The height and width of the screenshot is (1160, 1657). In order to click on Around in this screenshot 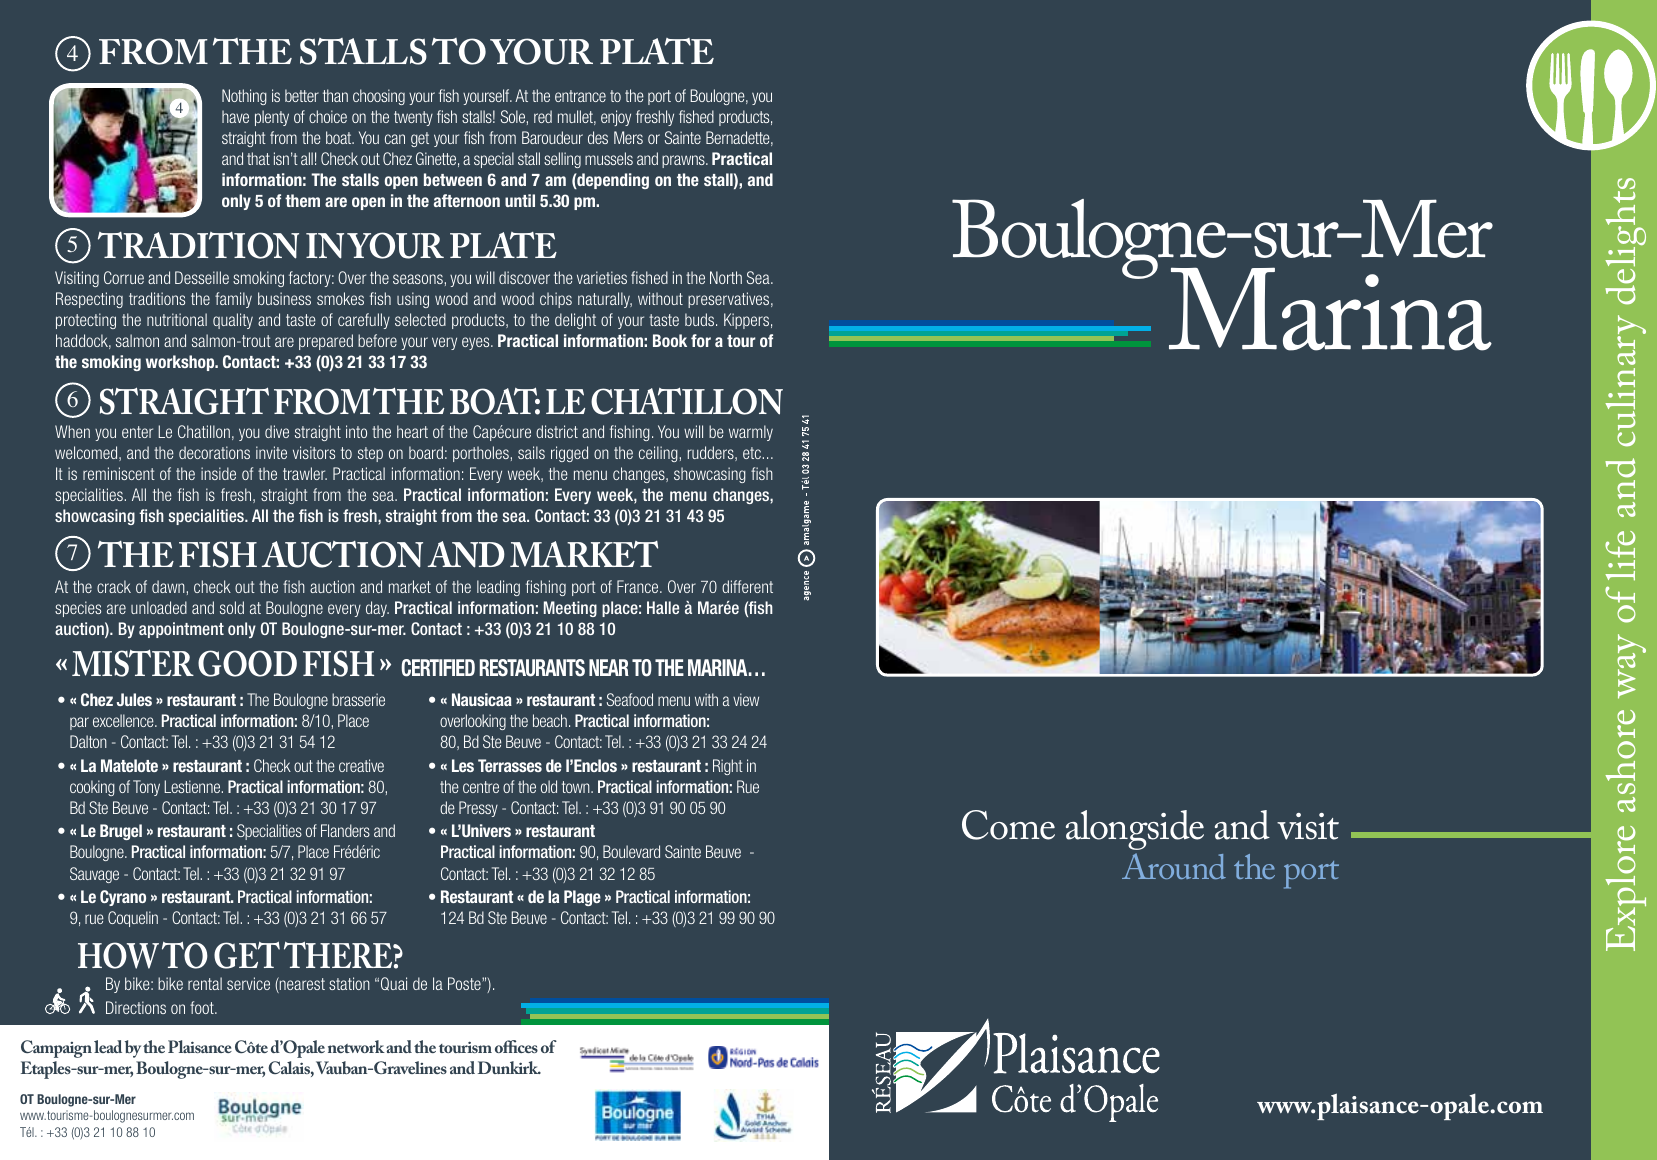, I will do `click(1174, 866)`.
